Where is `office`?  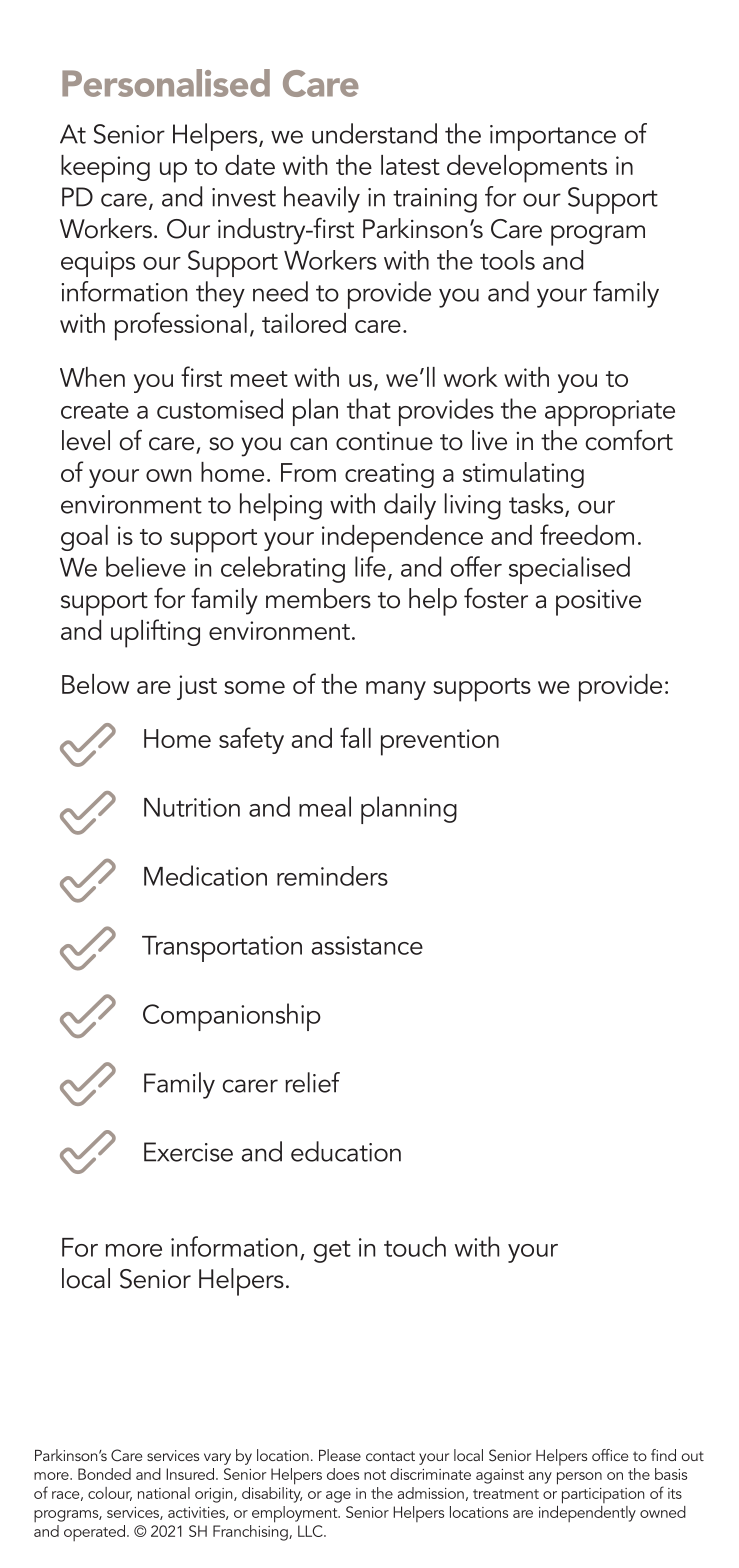 office is located at coordinates (610, 1455).
